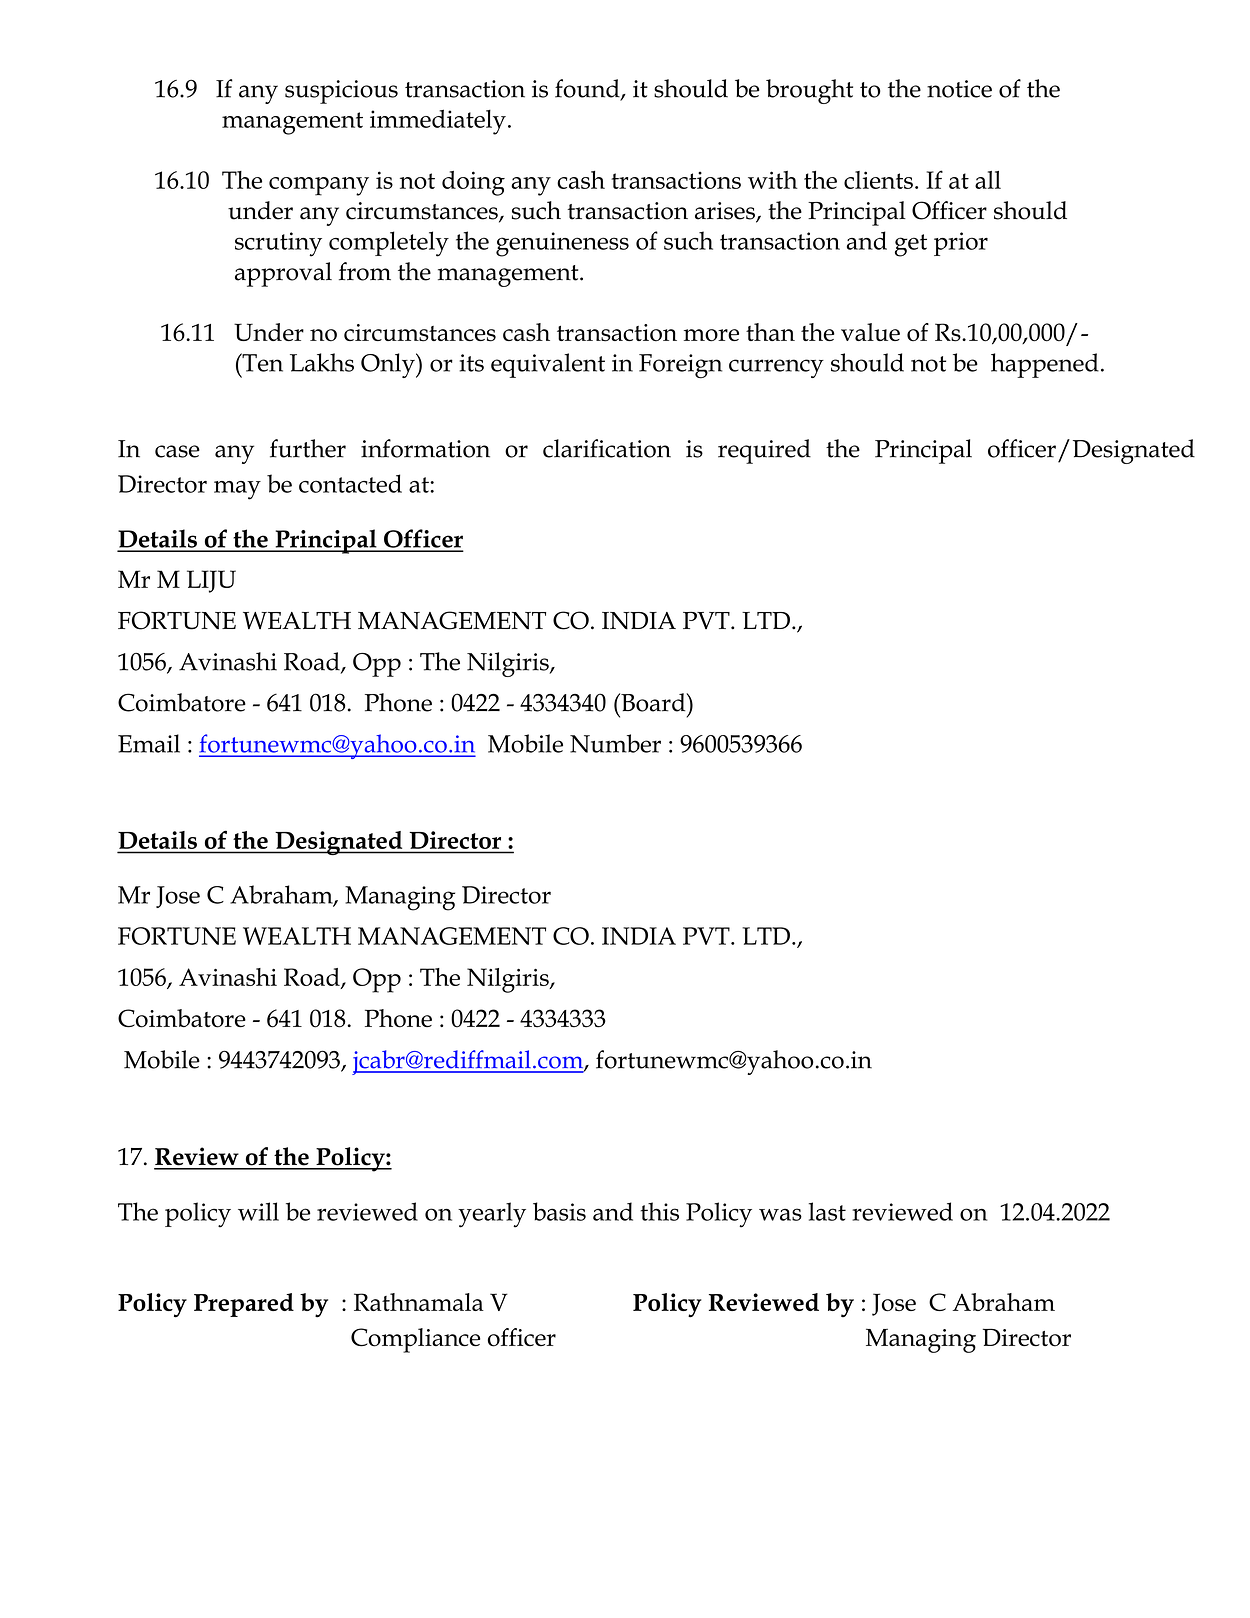 The width and height of the screenshot is (1250, 1618). What do you see at coordinates (341, 92) in the screenshot?
I see `suspicious` at bounding box center [341, 92].
